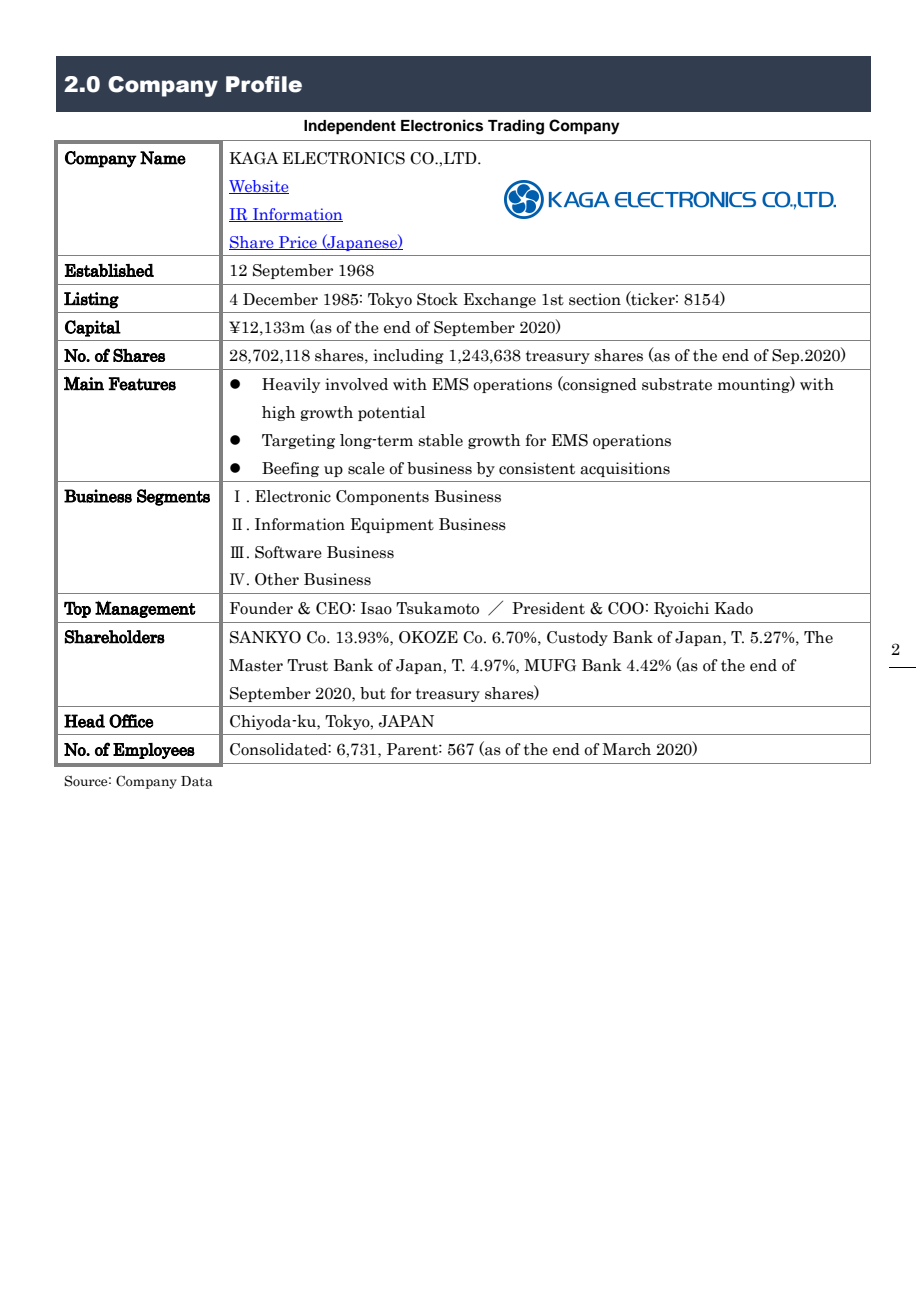 This screenshot has width=924, height=1308. What do you see at coordinates (408, 356) in the screenshot?
I see `including` at bounding box center [408, 356].
